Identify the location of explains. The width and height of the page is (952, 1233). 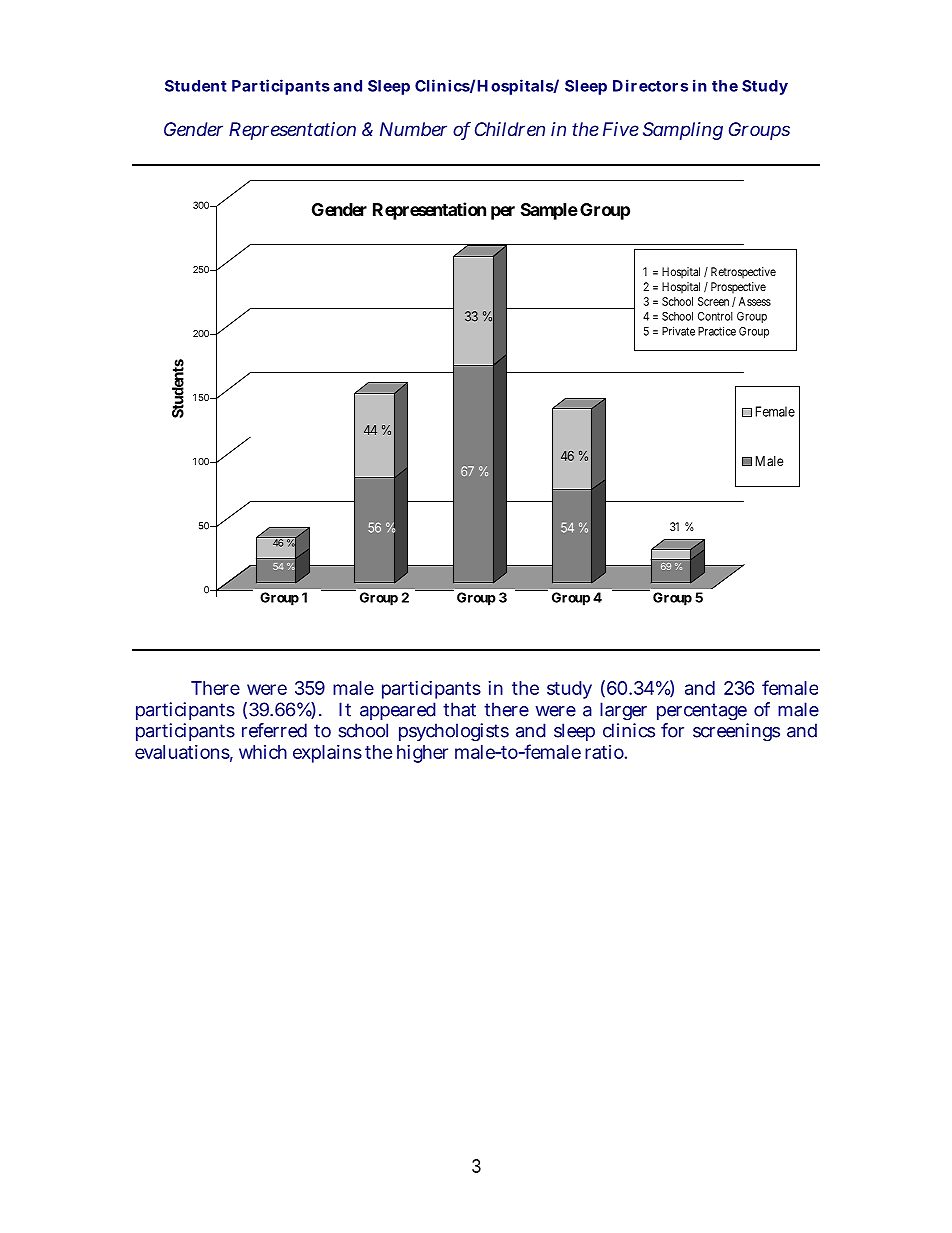
(327, 754).
